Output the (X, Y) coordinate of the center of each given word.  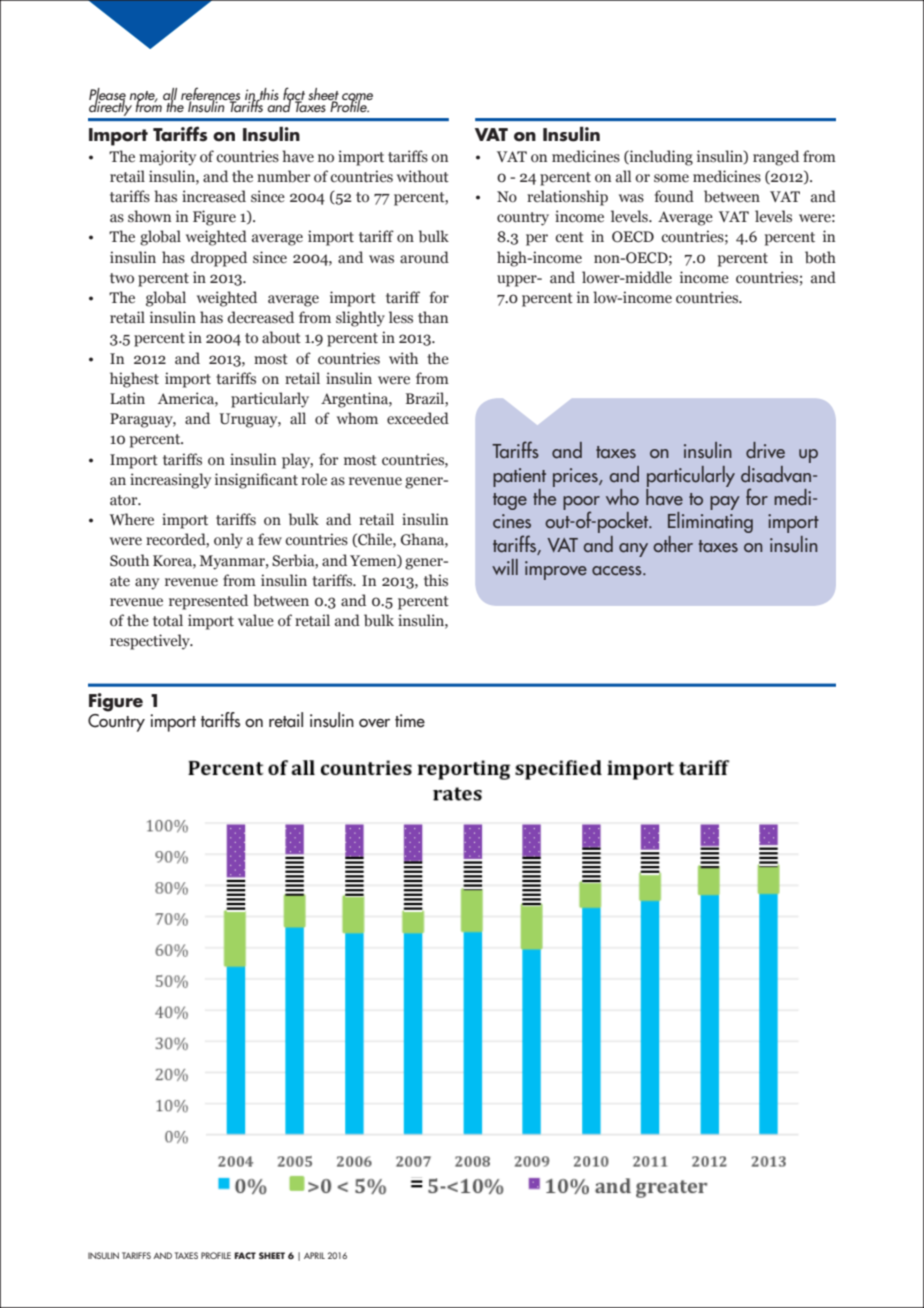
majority (167, 158)
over (374, 723)
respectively (151, 642)
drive (765, 450)
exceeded (418, 418)
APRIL (314, 1255)
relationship (567, 198)
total (168, 620)
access (618, 571)
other (673, 544)
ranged (776, 158)
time (410, 721)
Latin (127, 398)
